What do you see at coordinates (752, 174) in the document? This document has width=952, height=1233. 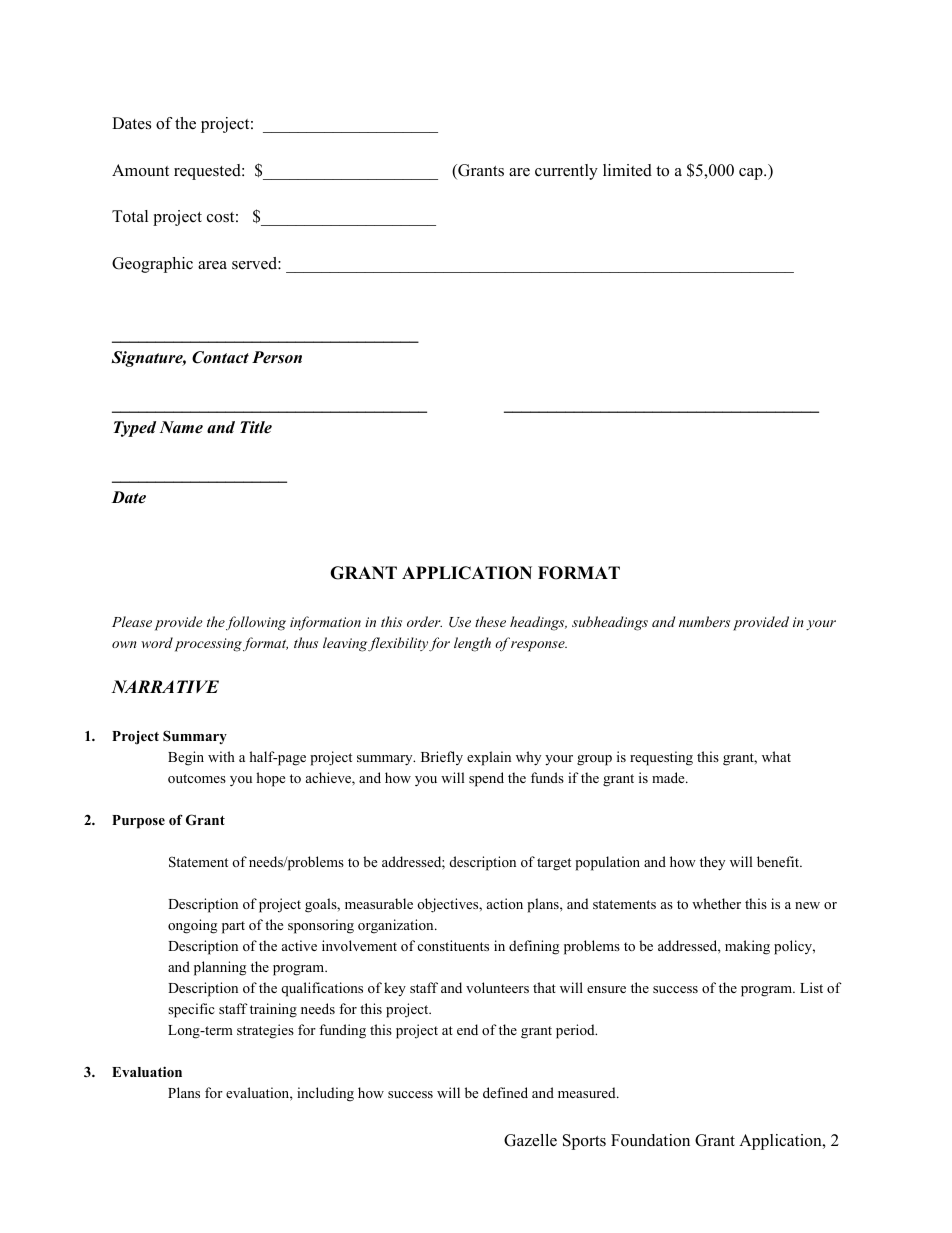 I see `cap` at bounding box center [752, 174].
